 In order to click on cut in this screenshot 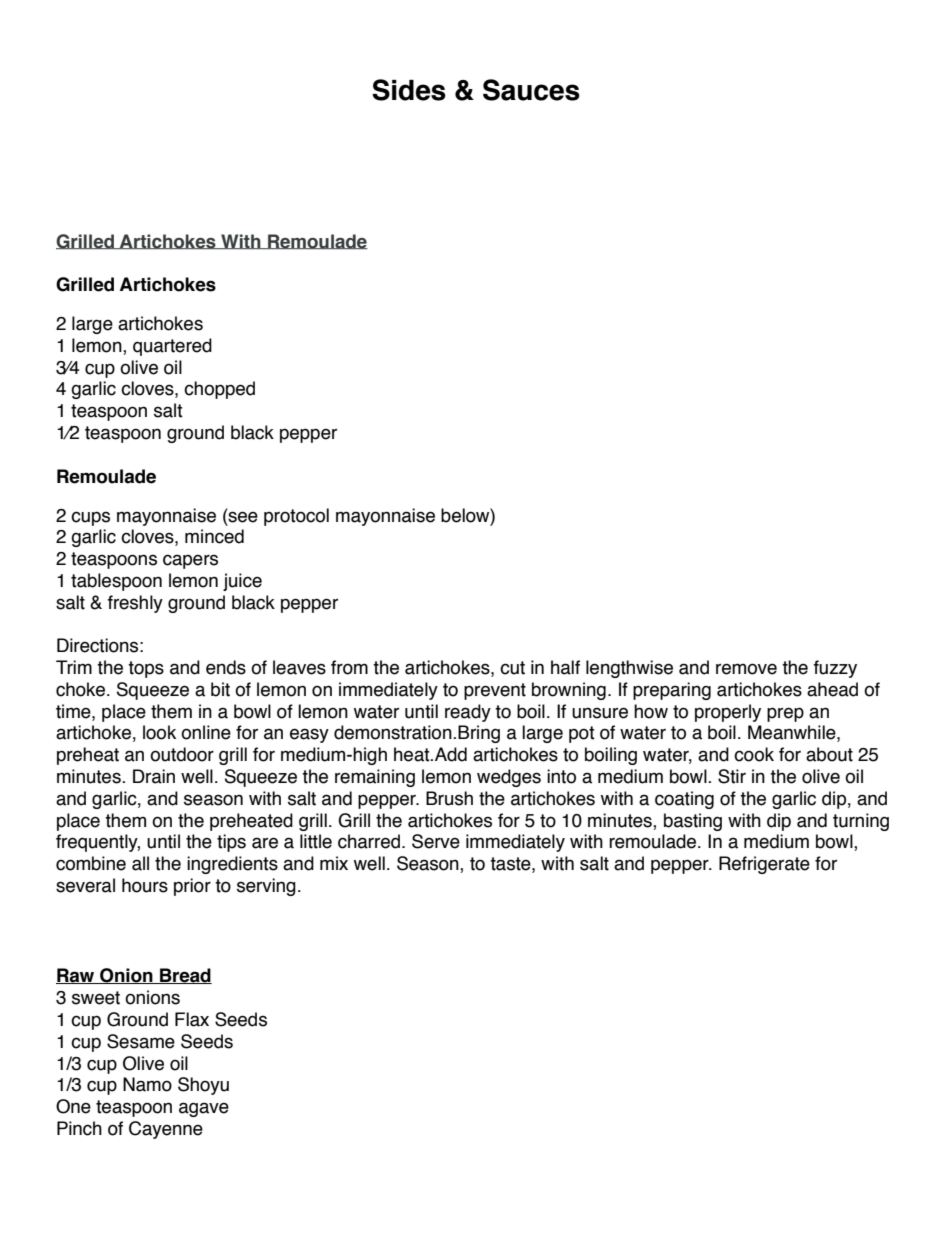, I will do `click(512, 668)`.
